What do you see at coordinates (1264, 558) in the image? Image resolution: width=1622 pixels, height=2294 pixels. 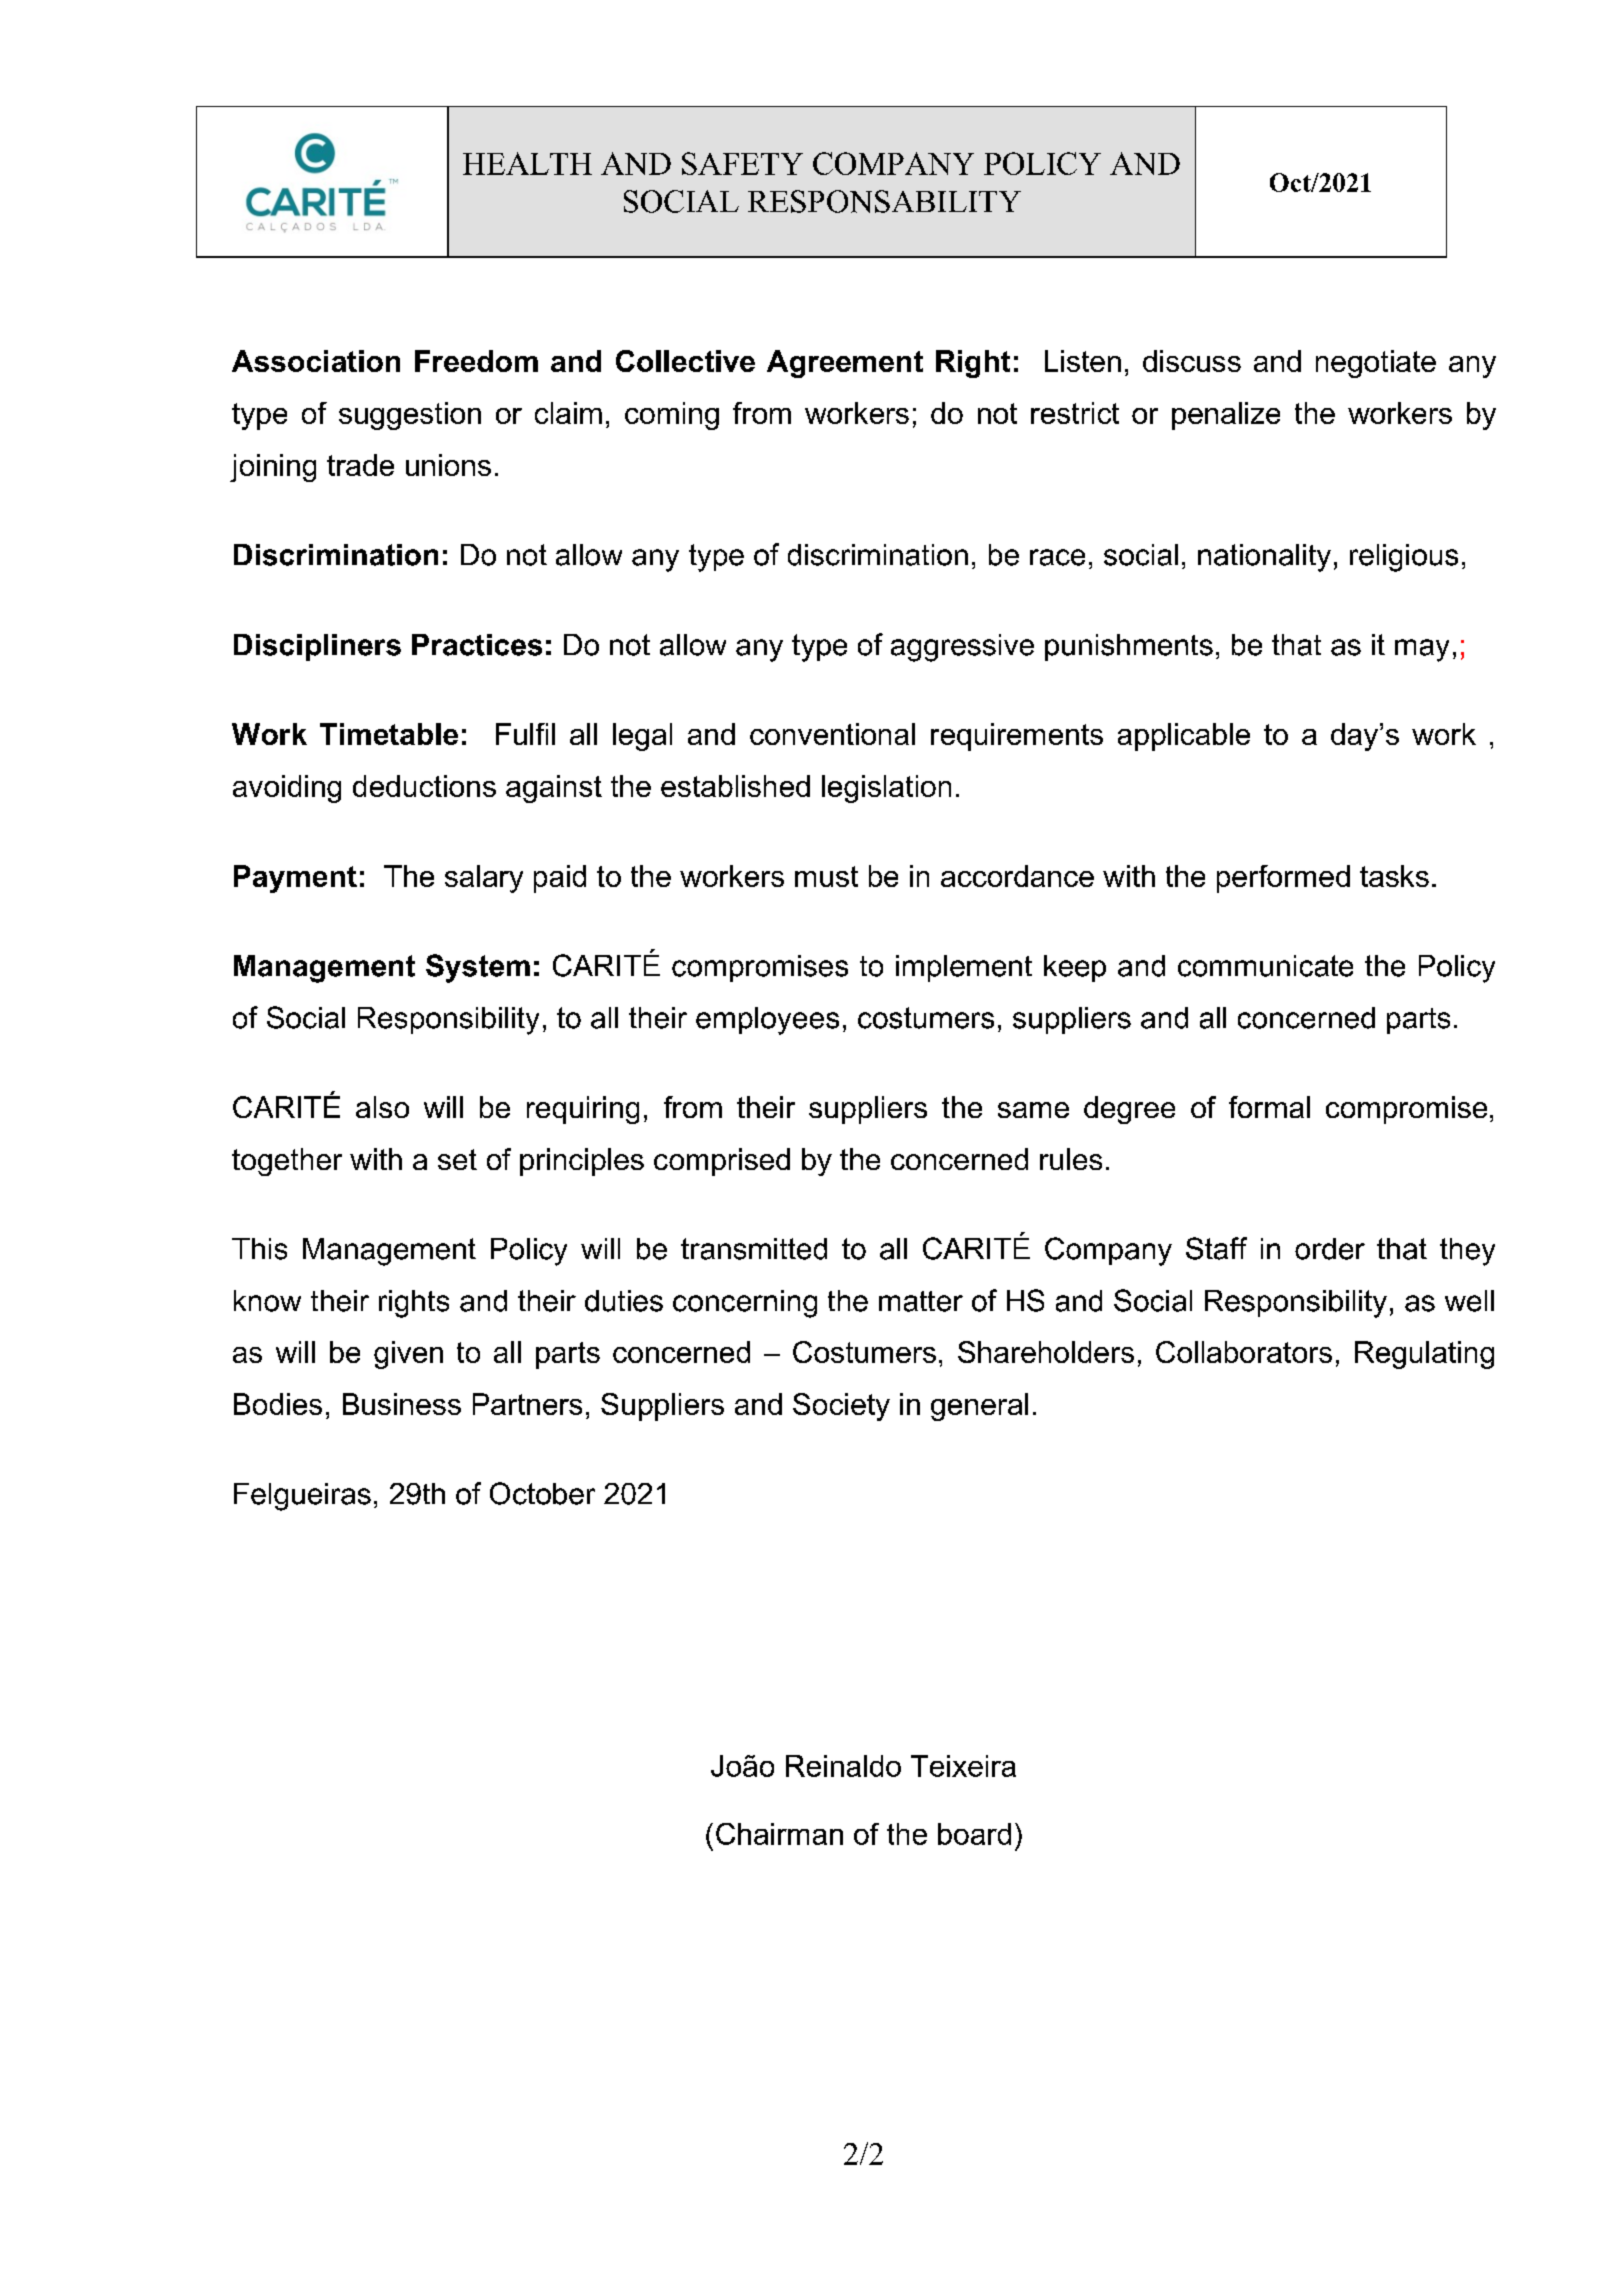 I see `nationality` at bounding box center [1264, 558].
